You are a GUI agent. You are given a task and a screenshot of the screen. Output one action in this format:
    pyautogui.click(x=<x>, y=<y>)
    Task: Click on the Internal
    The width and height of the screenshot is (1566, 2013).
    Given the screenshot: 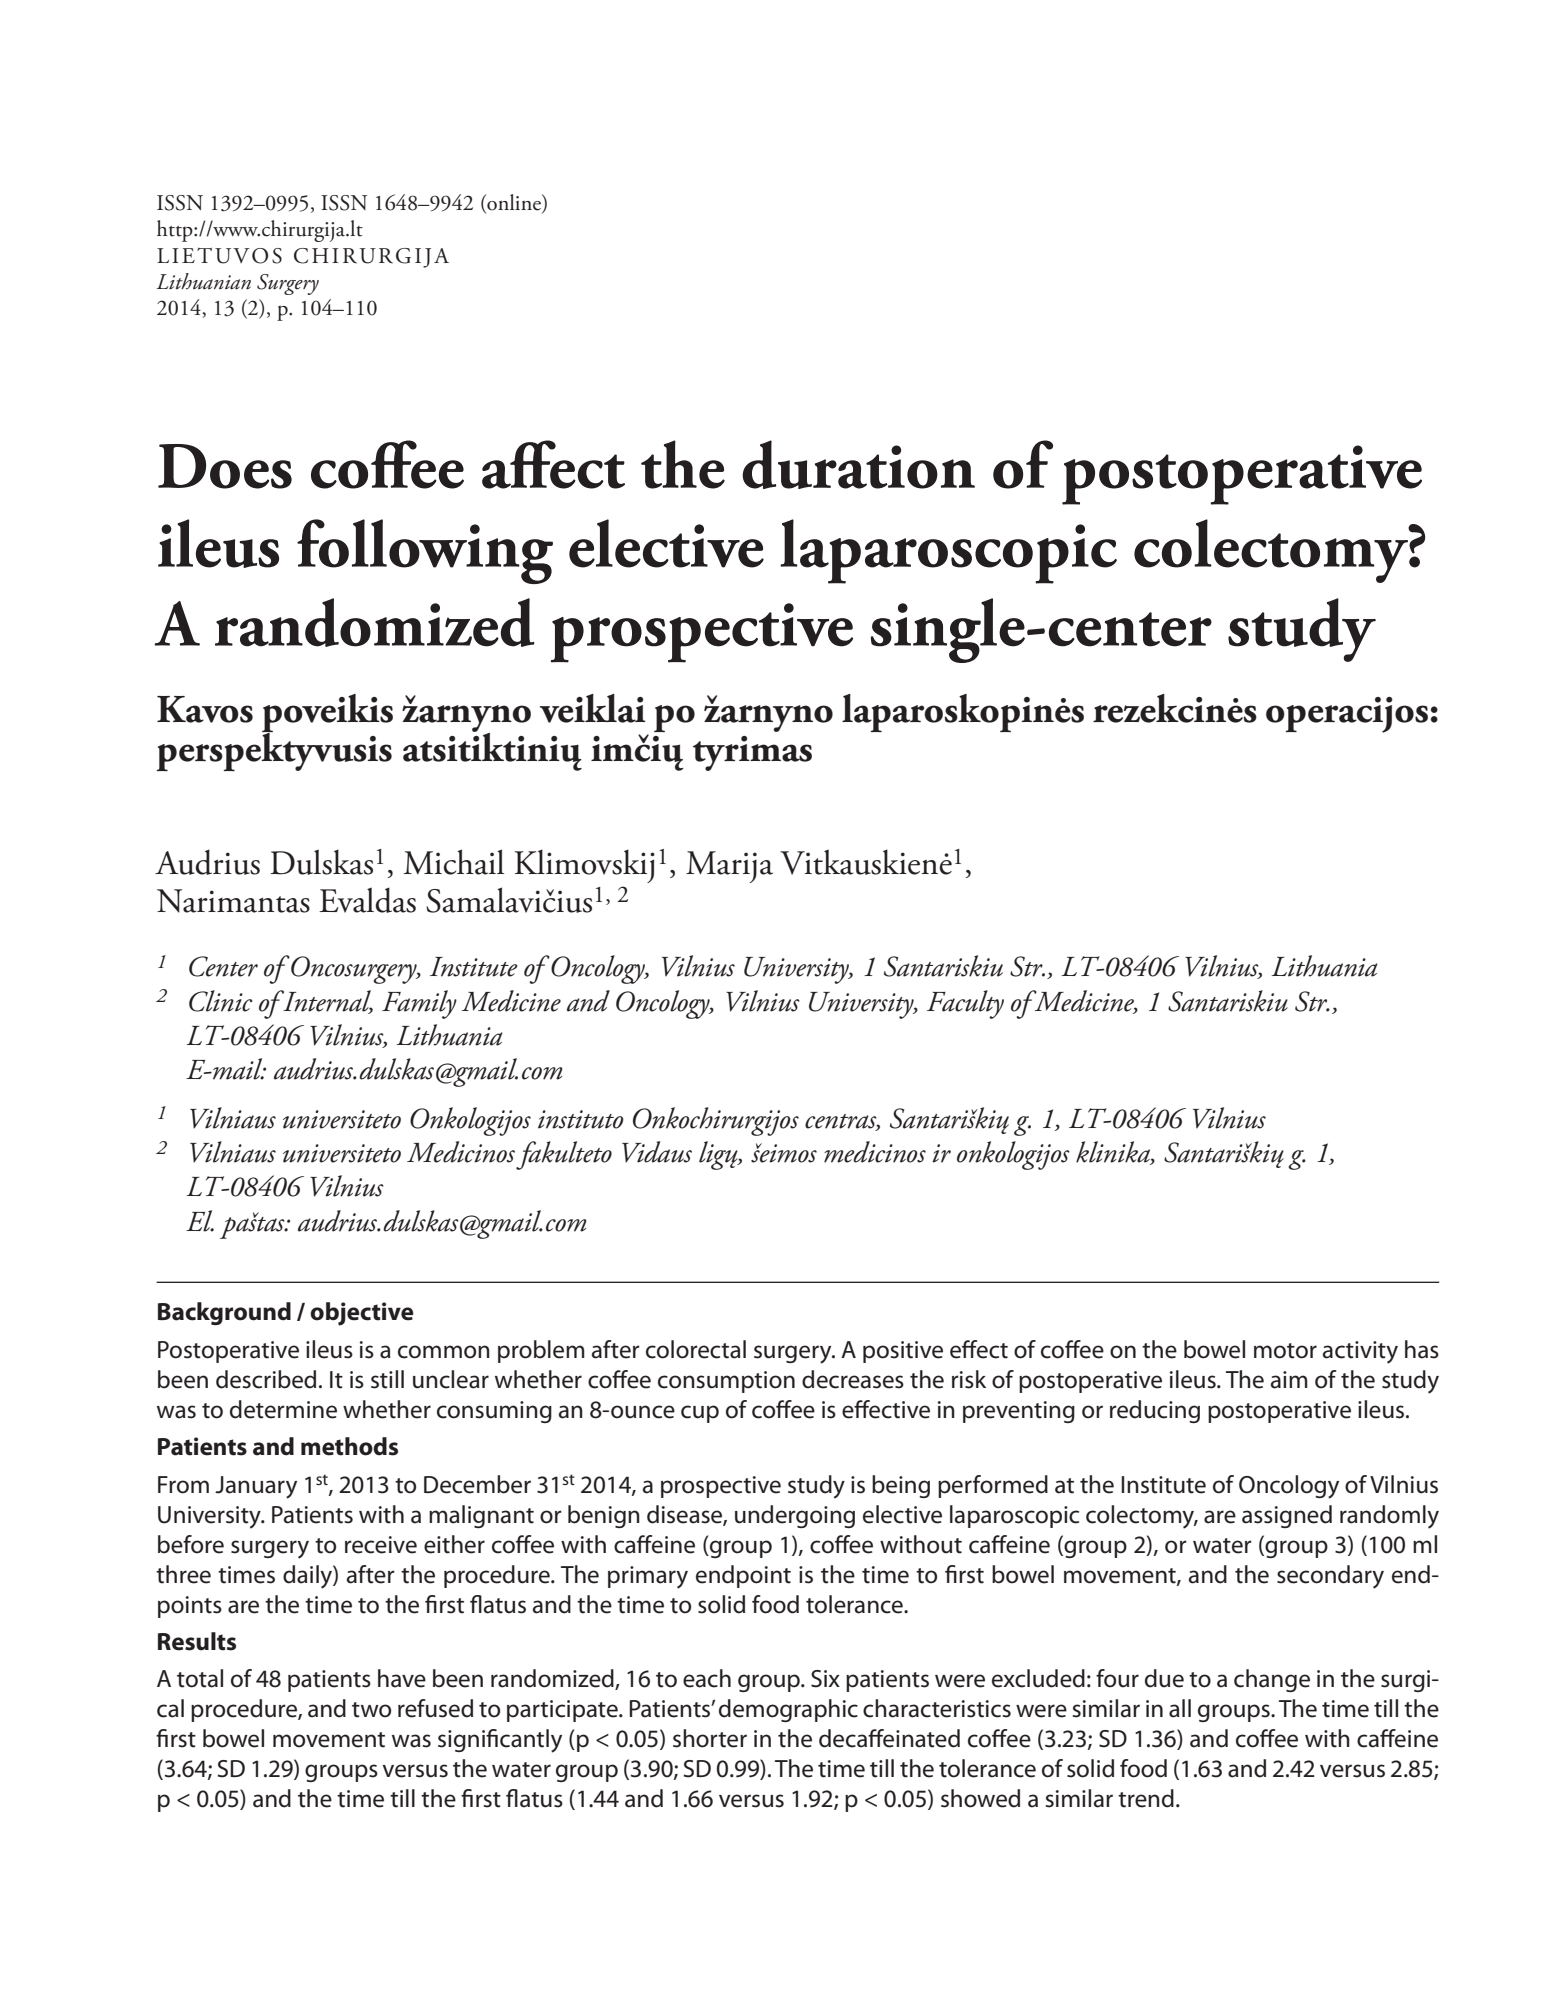 What is the action you would take?
    pyautogui.click(x=327, y=1001)
